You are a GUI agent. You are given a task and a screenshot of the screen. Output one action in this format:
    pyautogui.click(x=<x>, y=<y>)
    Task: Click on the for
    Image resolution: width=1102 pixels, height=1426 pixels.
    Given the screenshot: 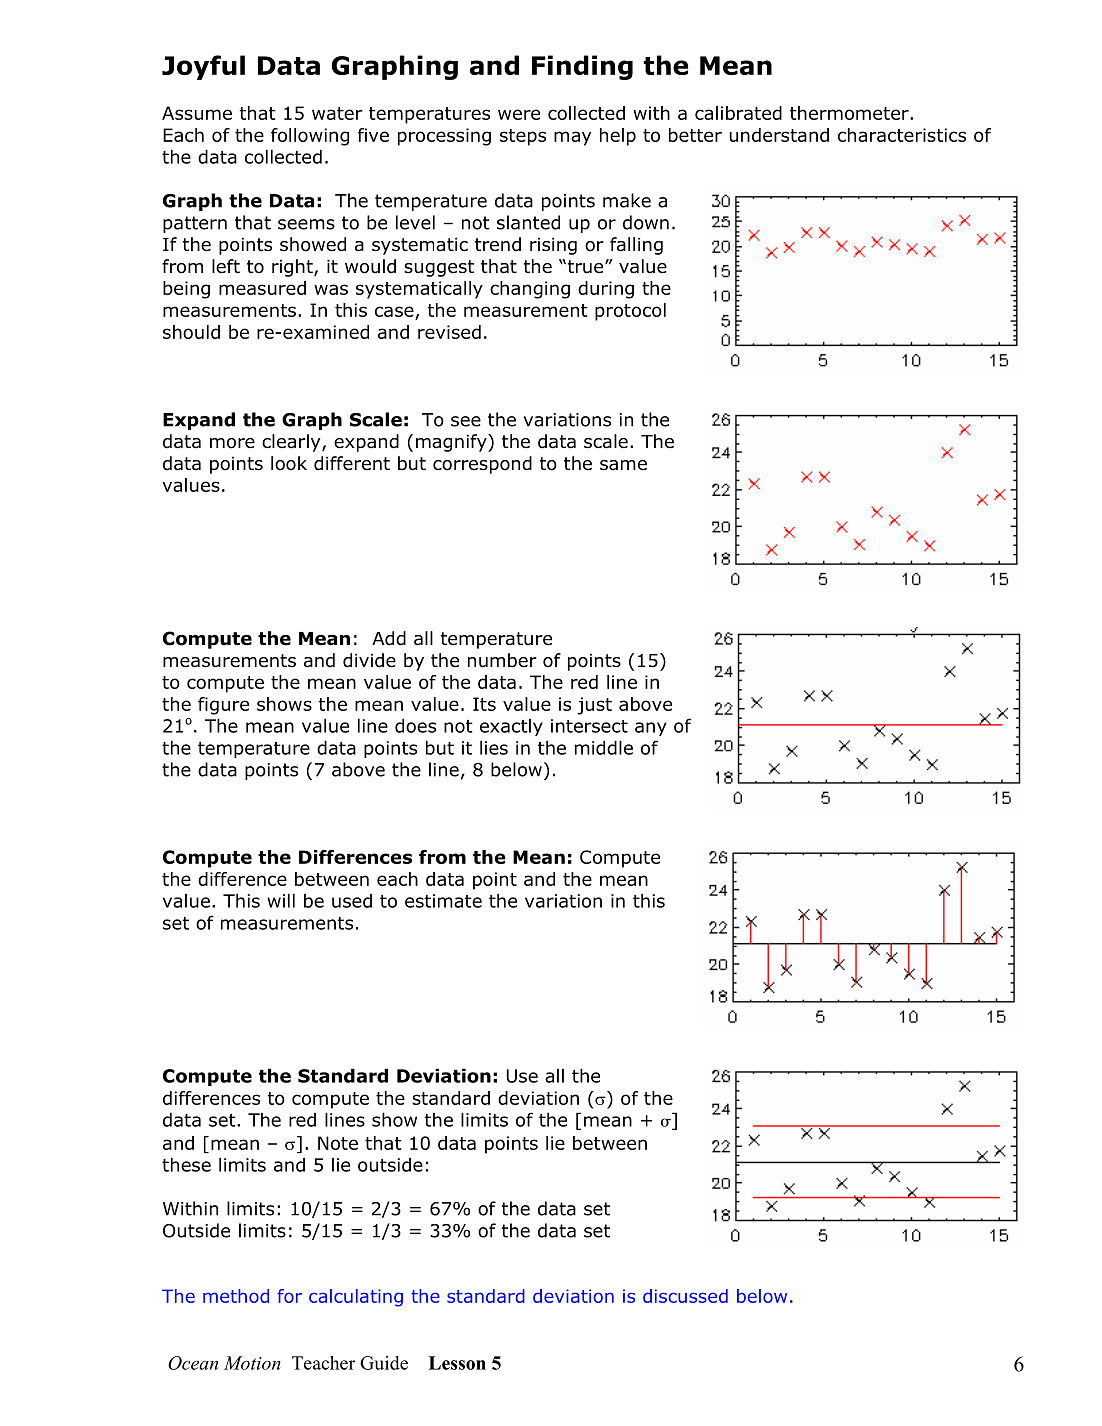 What is the action you would take?
    pyautogui.click(x=289, y=1296)
